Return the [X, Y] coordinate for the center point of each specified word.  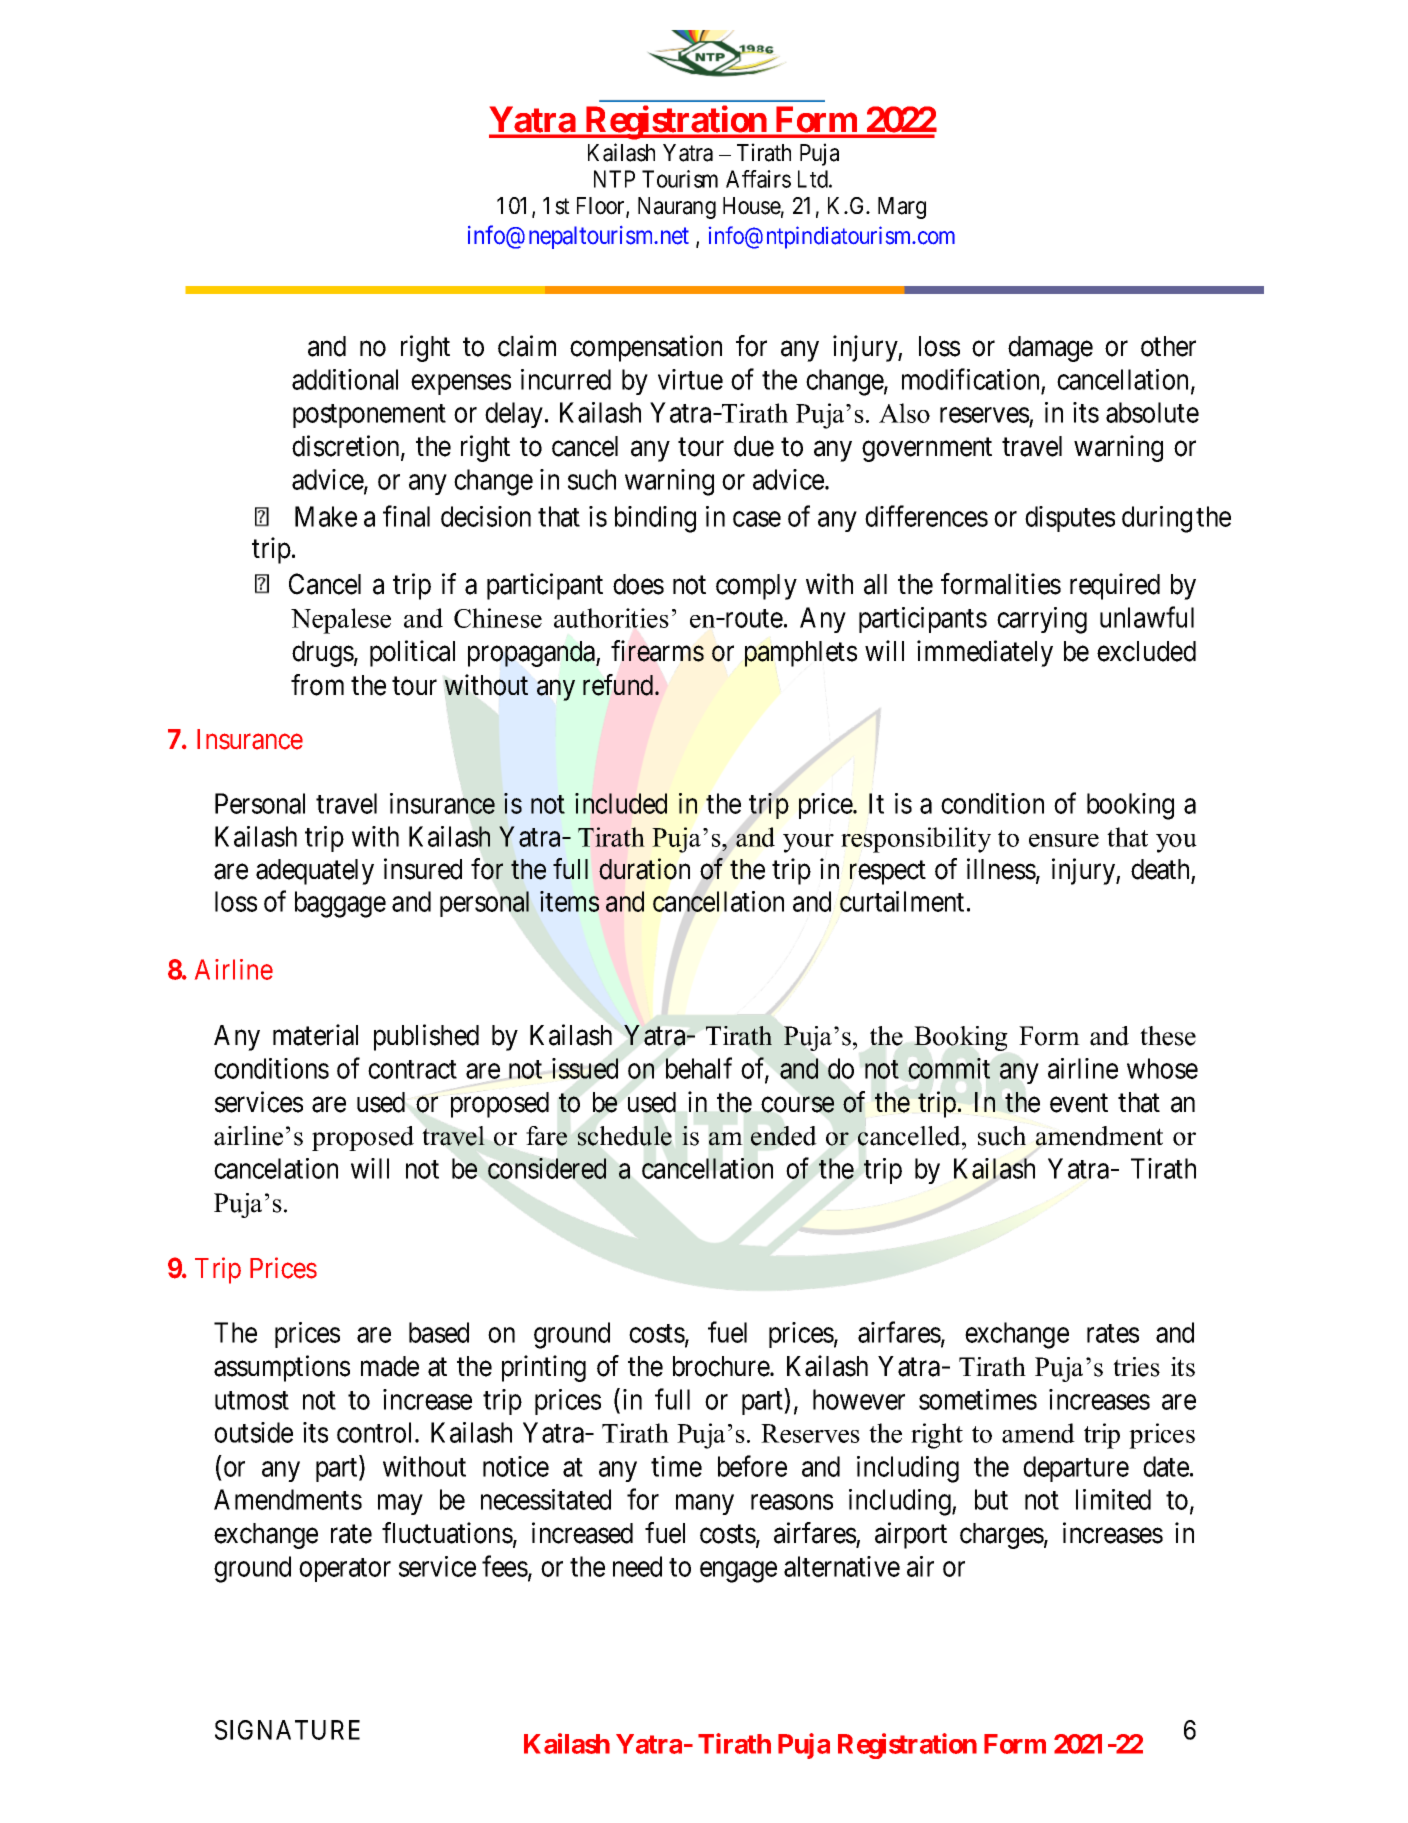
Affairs [758, 179]
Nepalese [341, 621]
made [390, 1366]
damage [1050, 349]
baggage [340, 904]
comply [756, 587]
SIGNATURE [287, 1730]
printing [544, 1368]
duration [644, 869]
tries [1136, 1367]
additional [345, 379]
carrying [1042, 620]
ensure [1064, 840]
